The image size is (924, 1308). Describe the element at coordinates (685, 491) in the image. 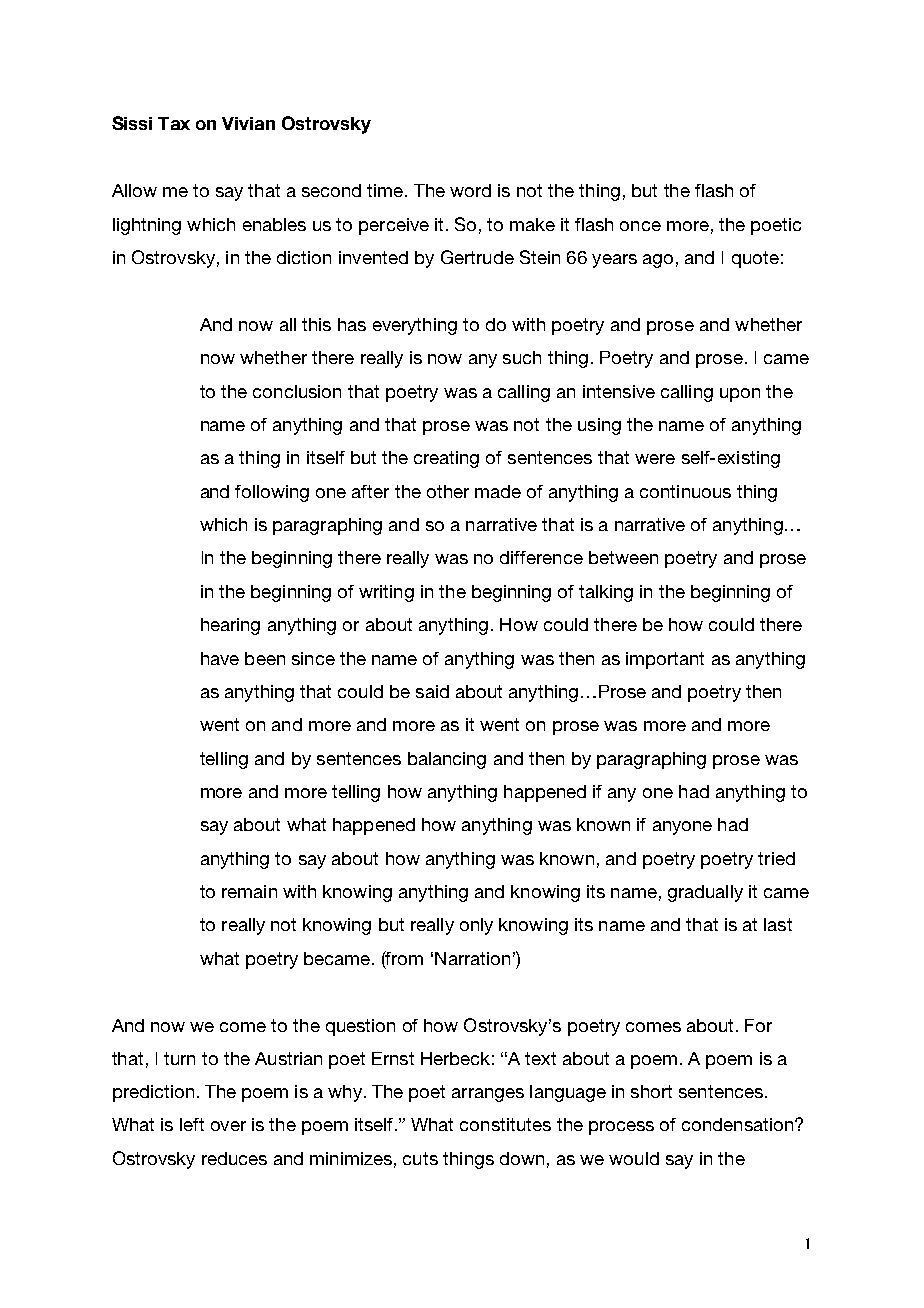

I see `continuous` at that location.
